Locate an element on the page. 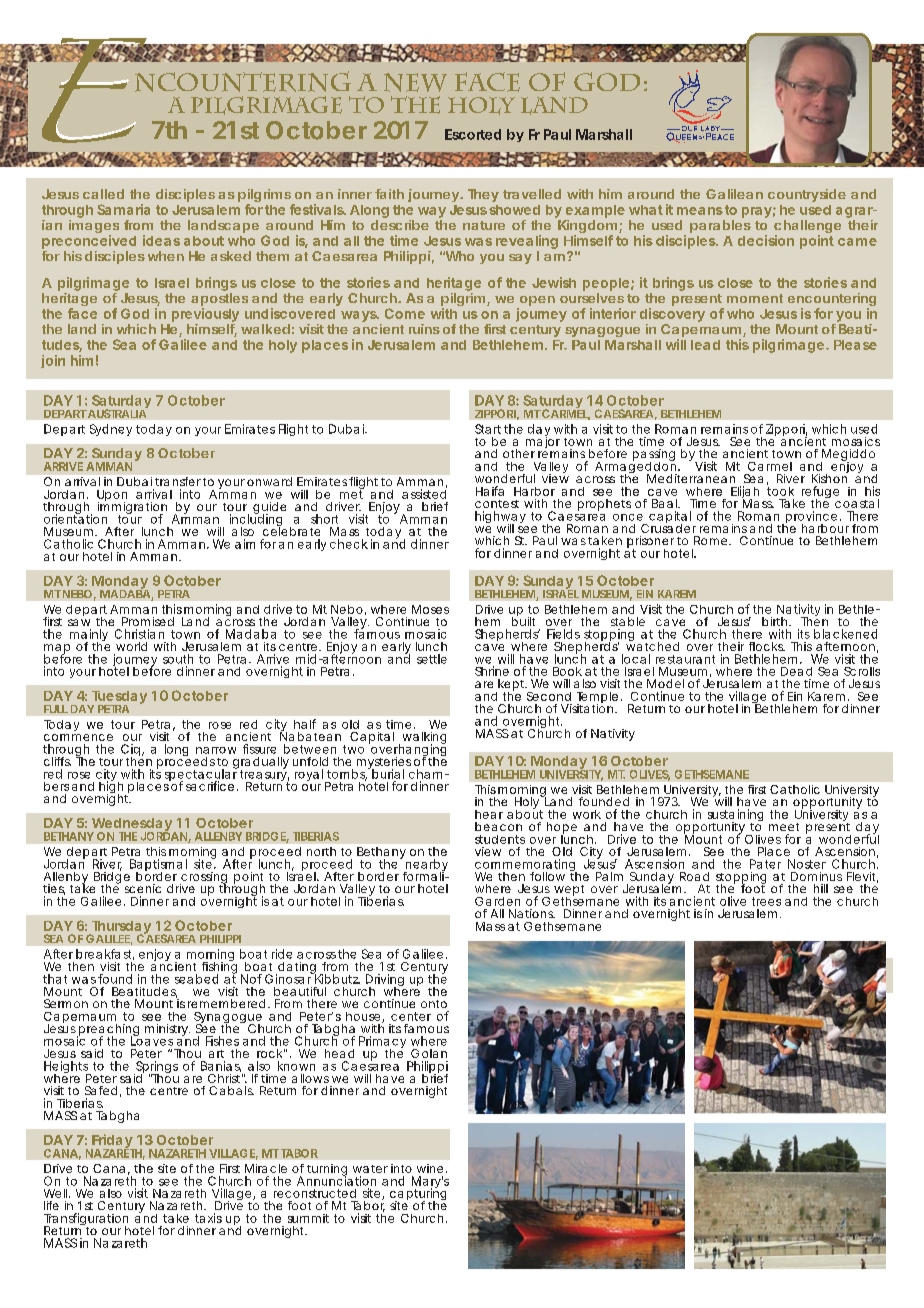 This page has height=1308, width=924. Friday is located at coordinates (112, 1142).
